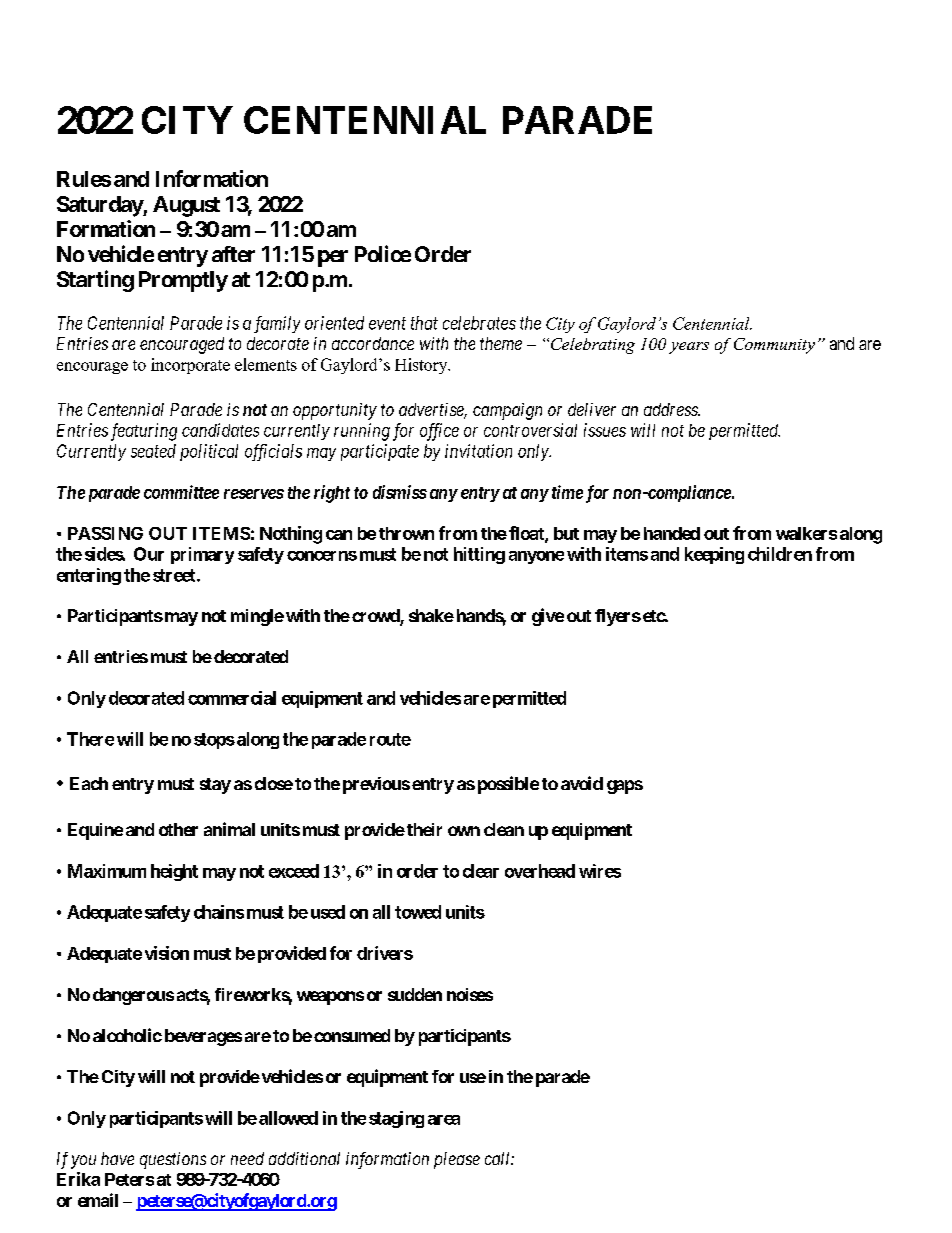  Describe the element at coordinates (424, 829) in the page. I see `their` at that location.
